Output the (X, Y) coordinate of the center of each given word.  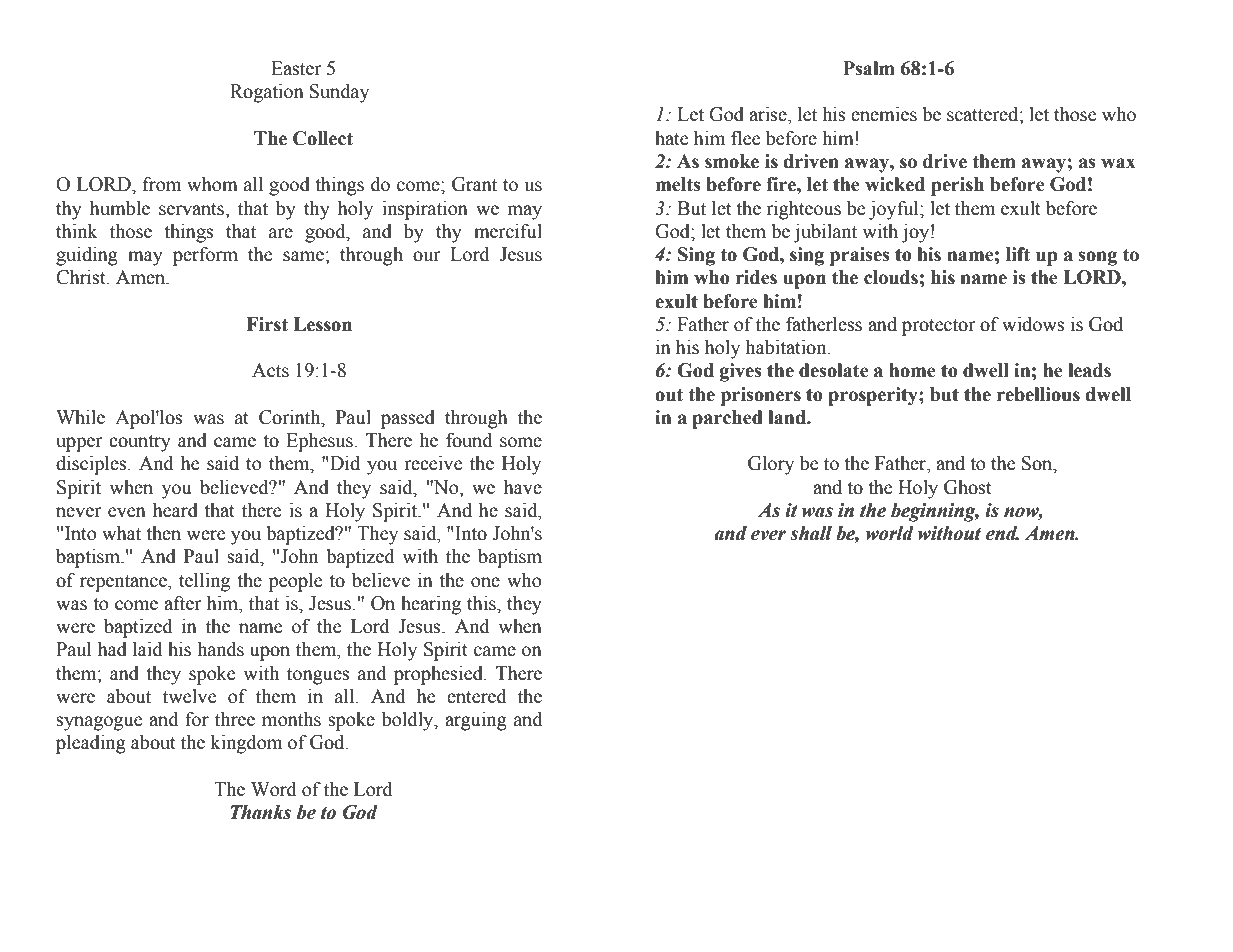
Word (274, 789)
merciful (508, 231)
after (183, 603)
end (1002, 533)
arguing (476, 721)
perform (205, 256)
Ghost (968, 487)
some (521, 442)
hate (671, 138)
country (140, 443)
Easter (296, 68)
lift (1018, 254)
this (482, 603)
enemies (884, 114)
